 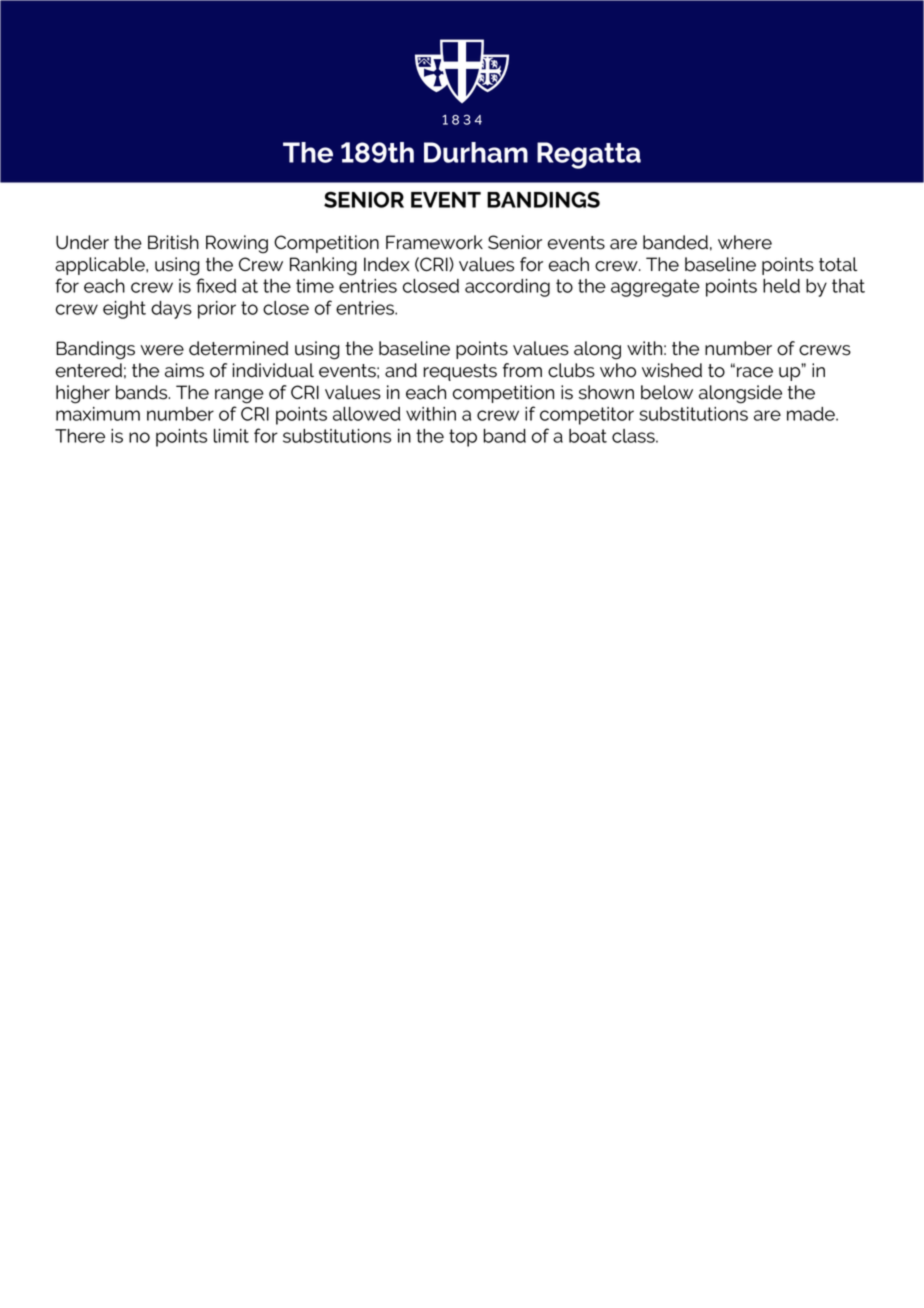 What do you see at coordinates (672, 370) in the document?
I see `wished` at bounding box center [672, 370].
